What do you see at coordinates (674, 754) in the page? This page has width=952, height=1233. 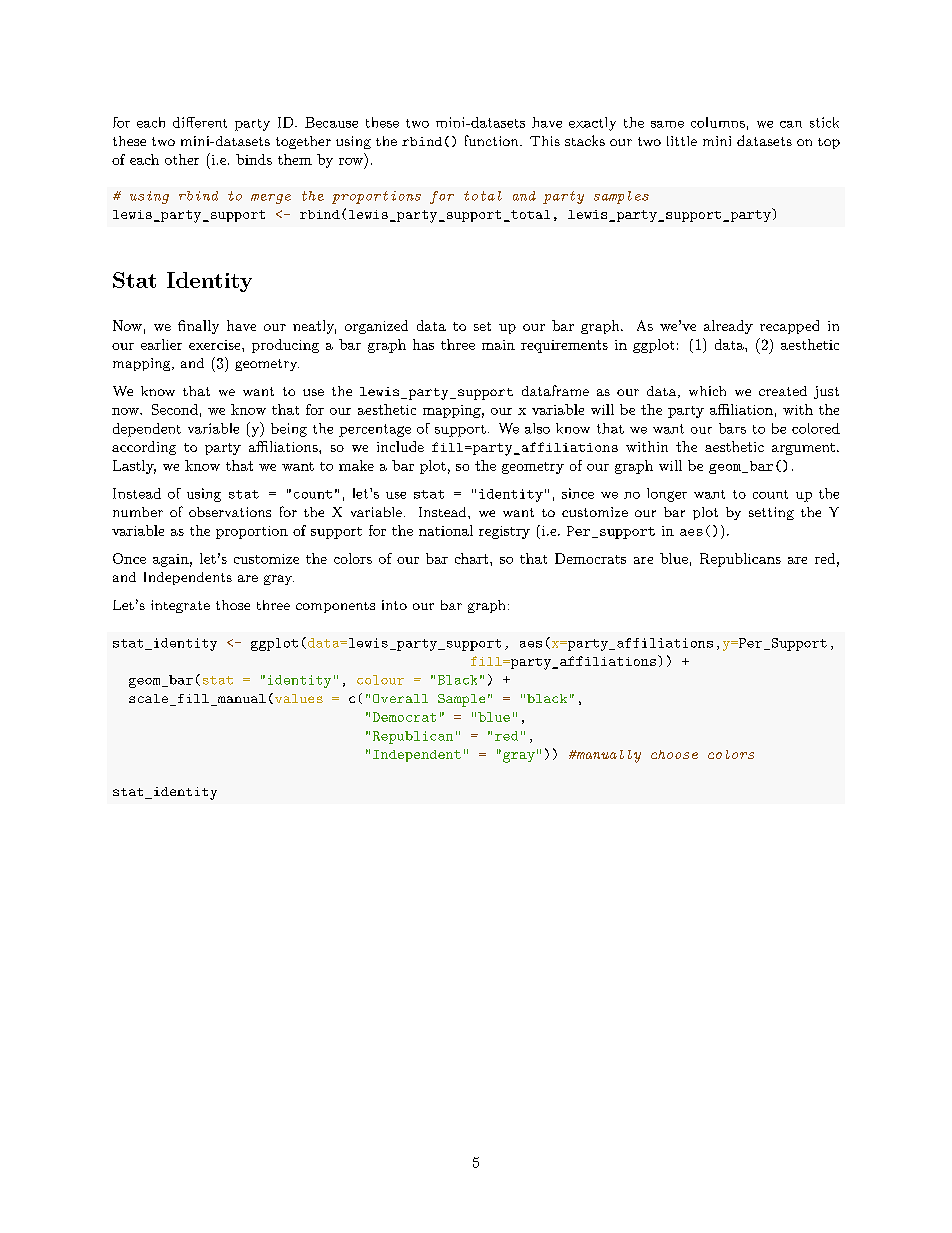 I see `choose` at bounding box center [674, 754].
